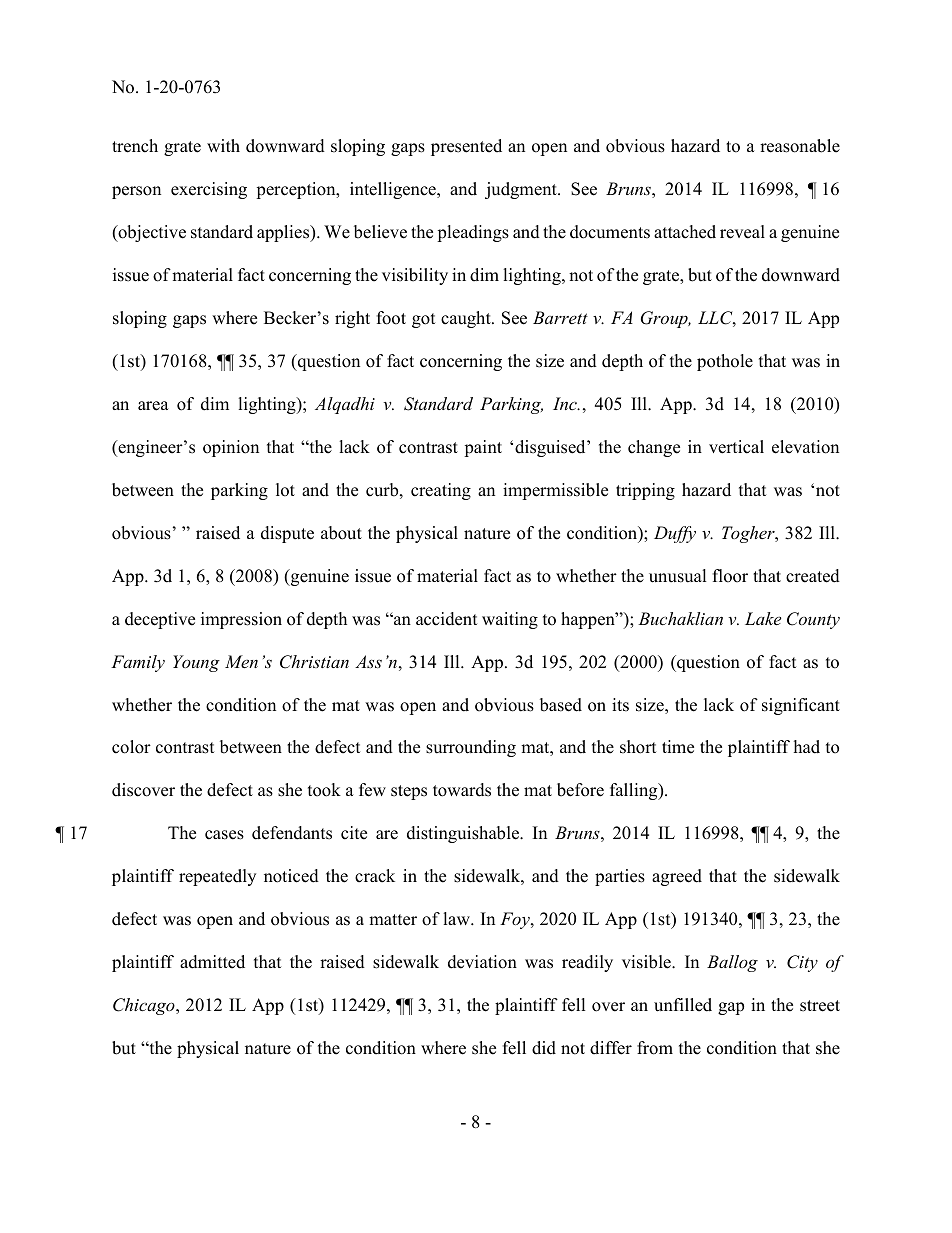 Image resolution: width=952 pixels, height=1233 pixels. What do you see at coordinates (209, 190) in the image?
I see `exercising` at bounding box center [209, 190].
